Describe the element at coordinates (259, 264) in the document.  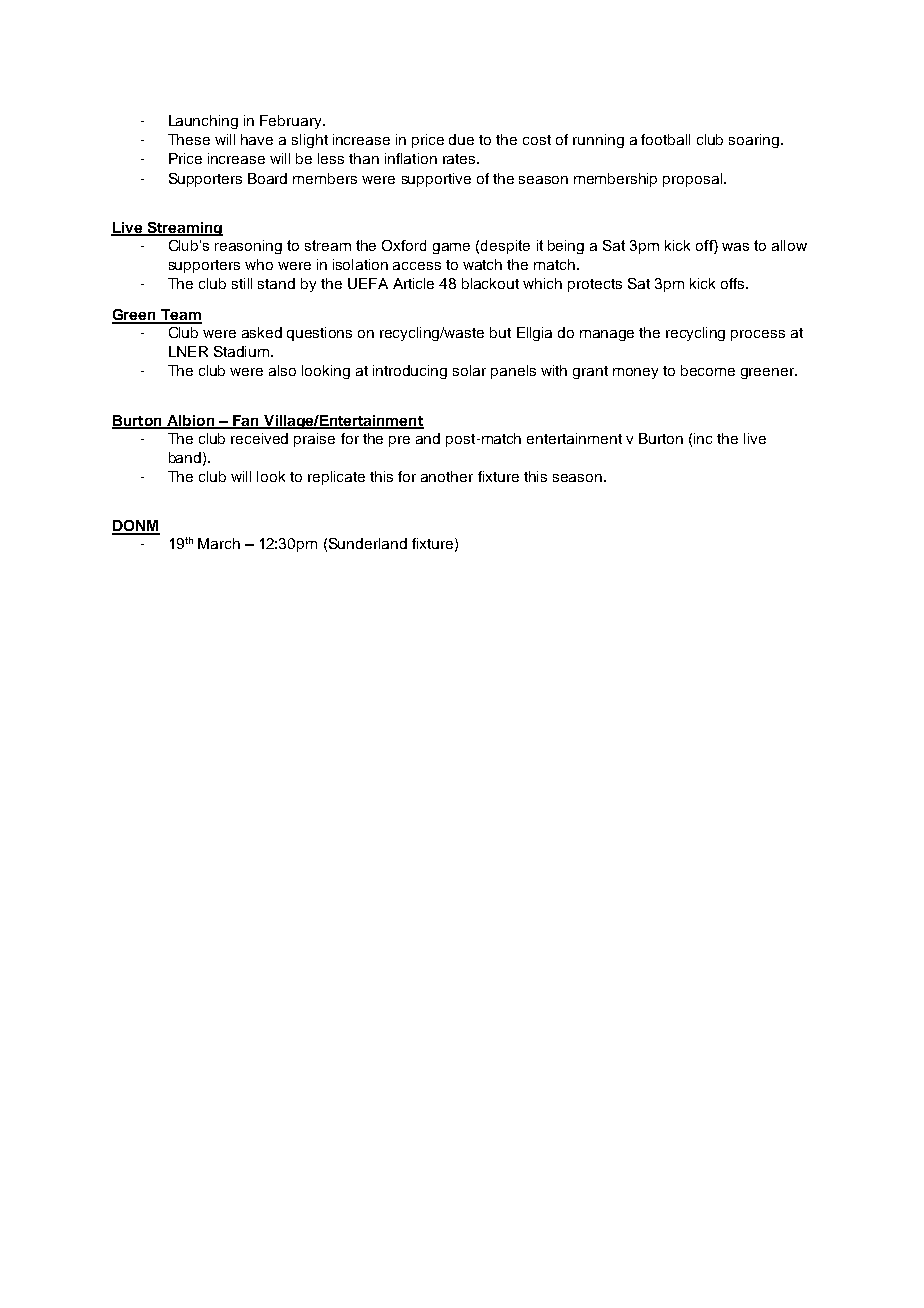
I see `who` at that location.
